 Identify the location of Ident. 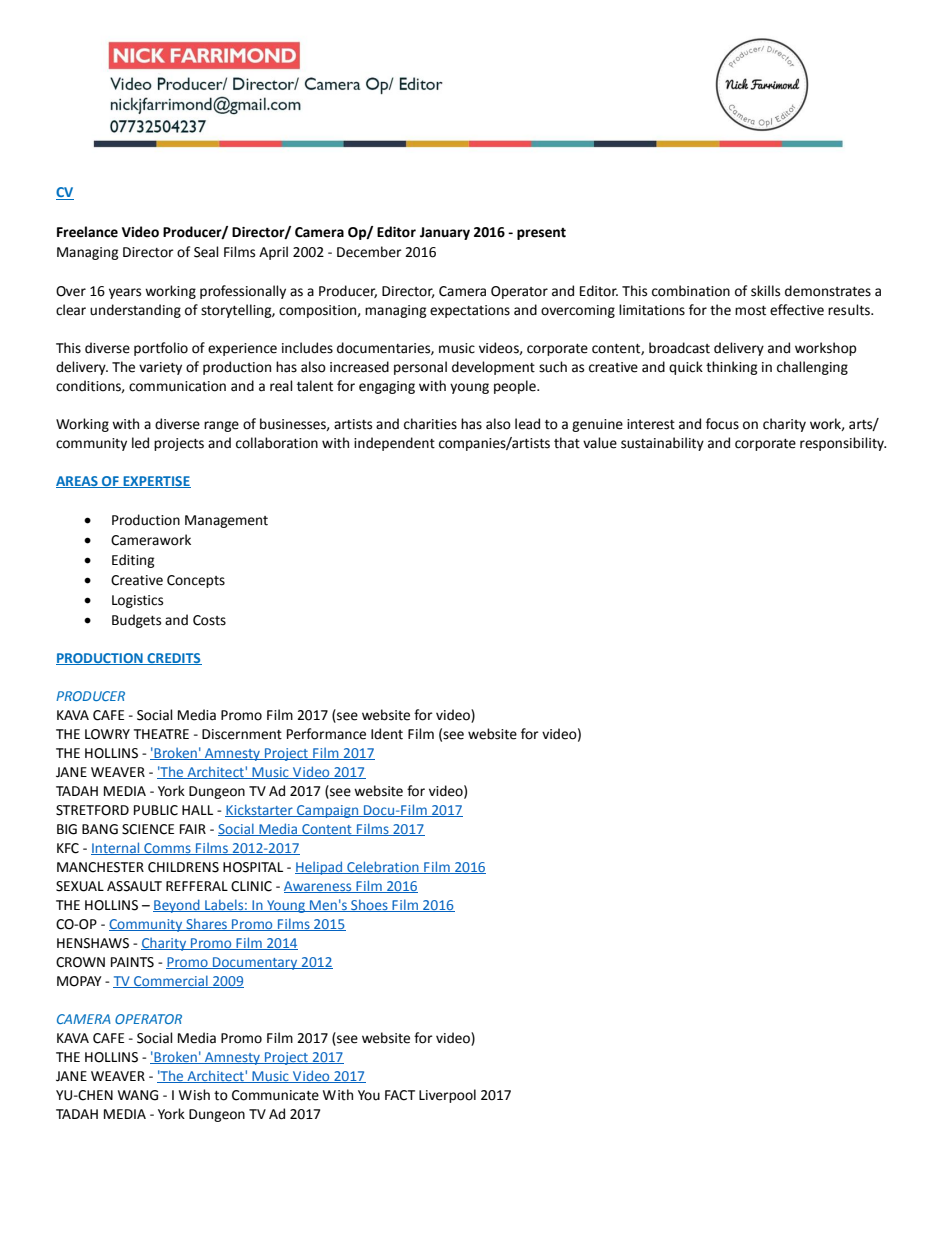
(387, 734).
